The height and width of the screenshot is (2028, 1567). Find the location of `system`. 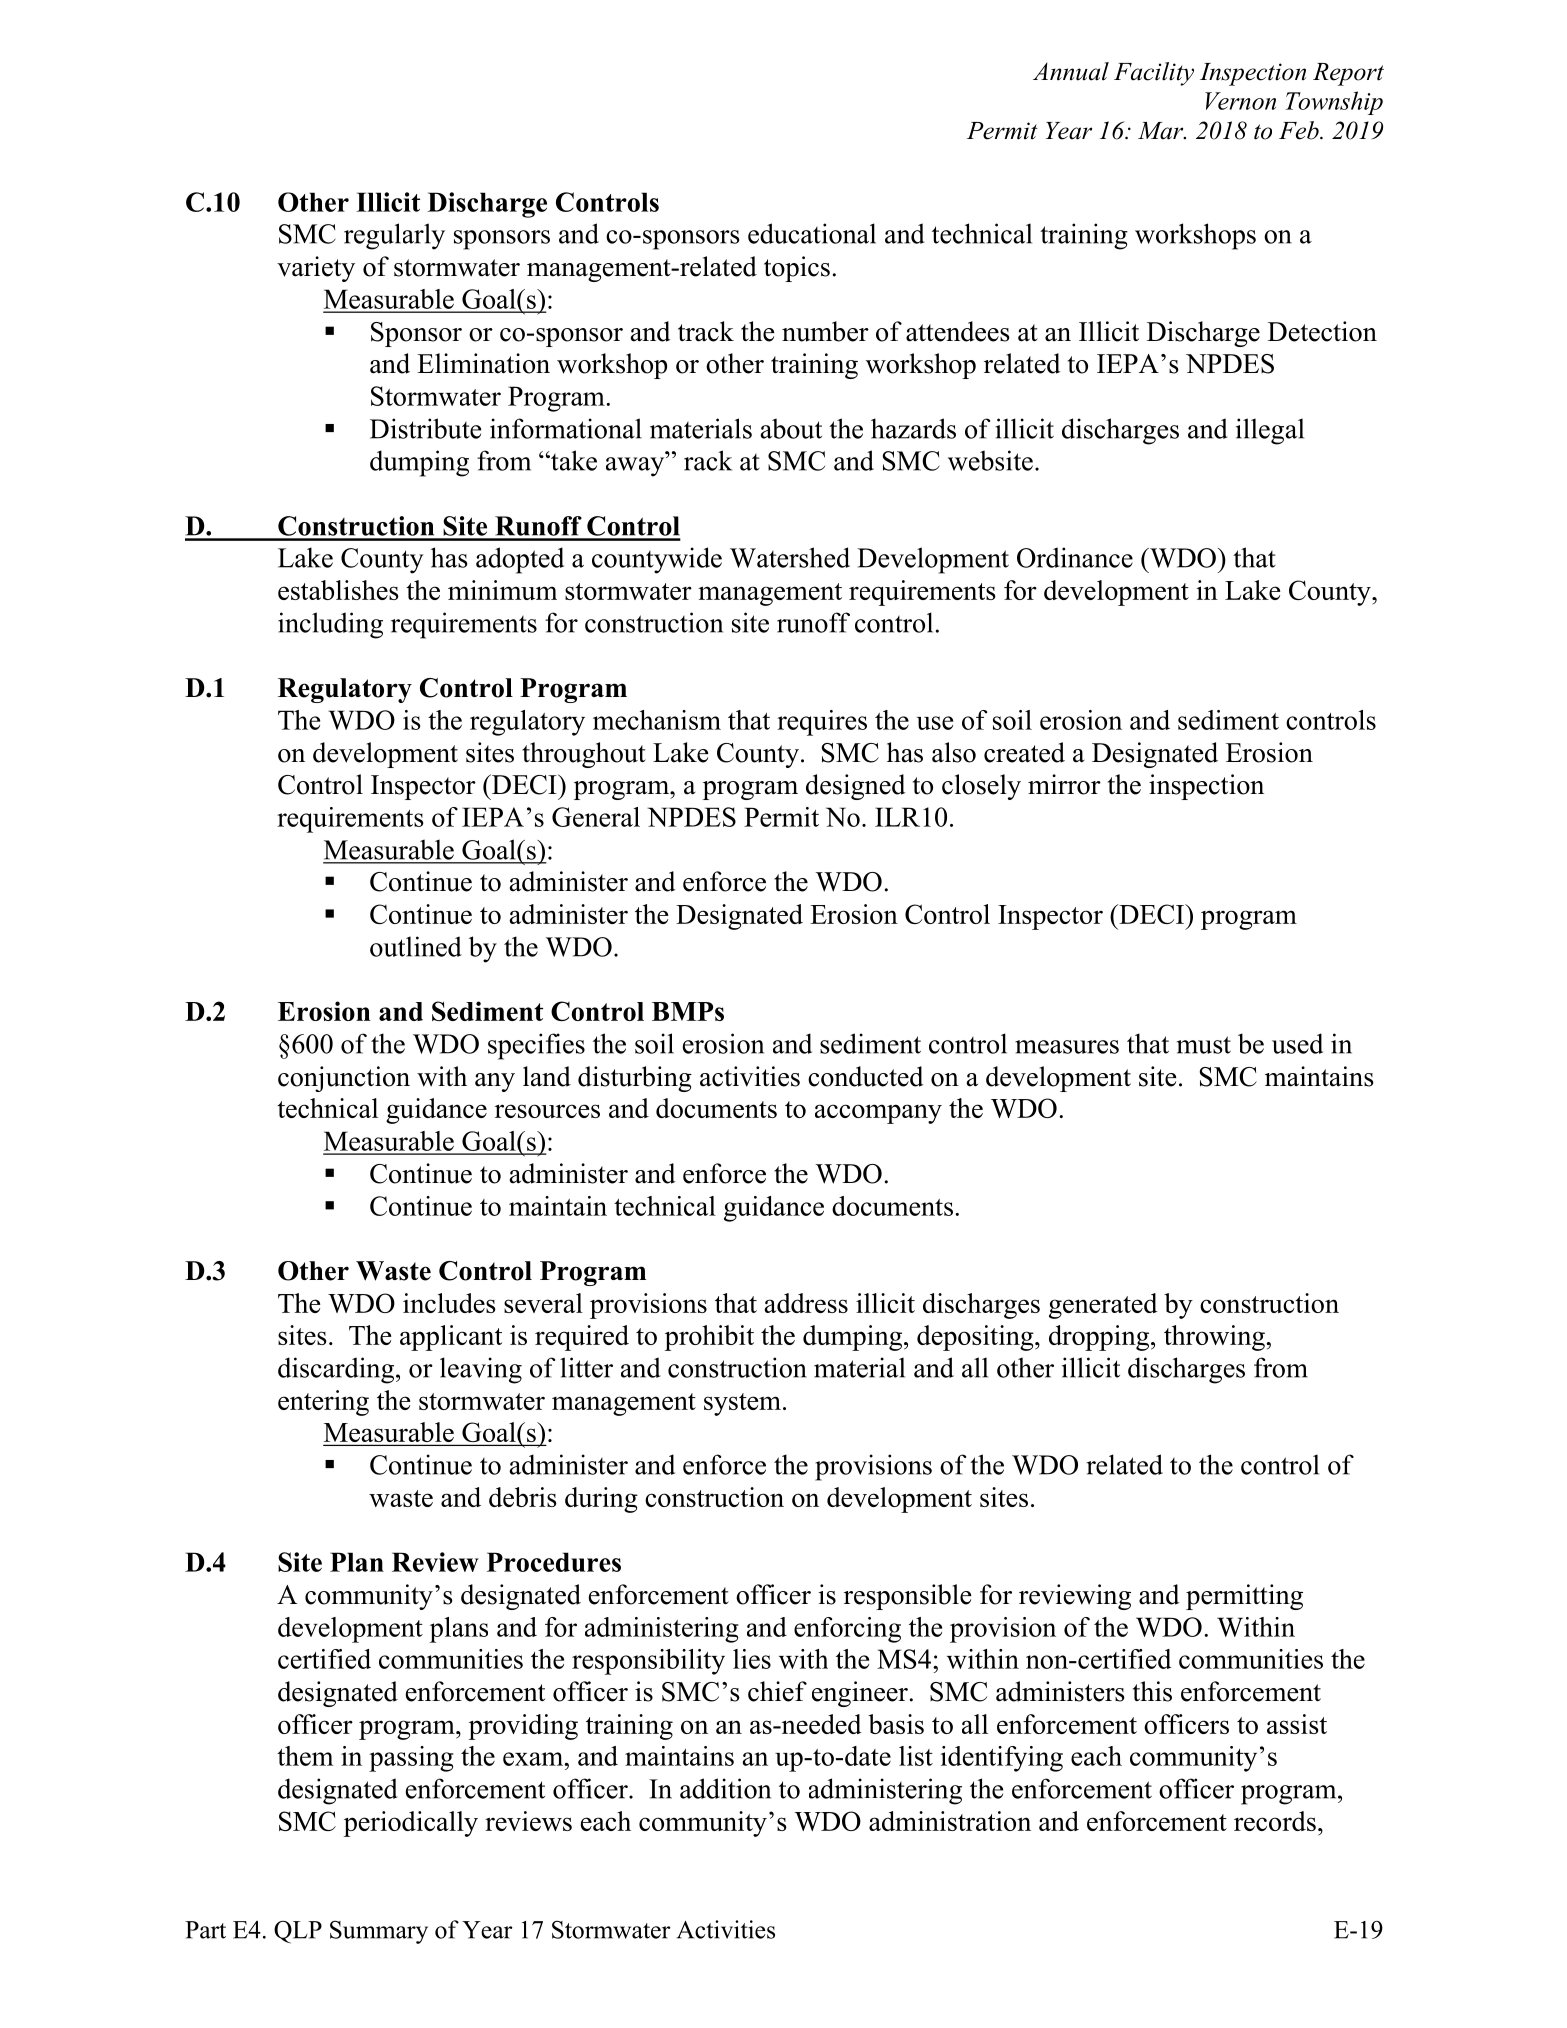

system is located at coordinates (742, 1404).
